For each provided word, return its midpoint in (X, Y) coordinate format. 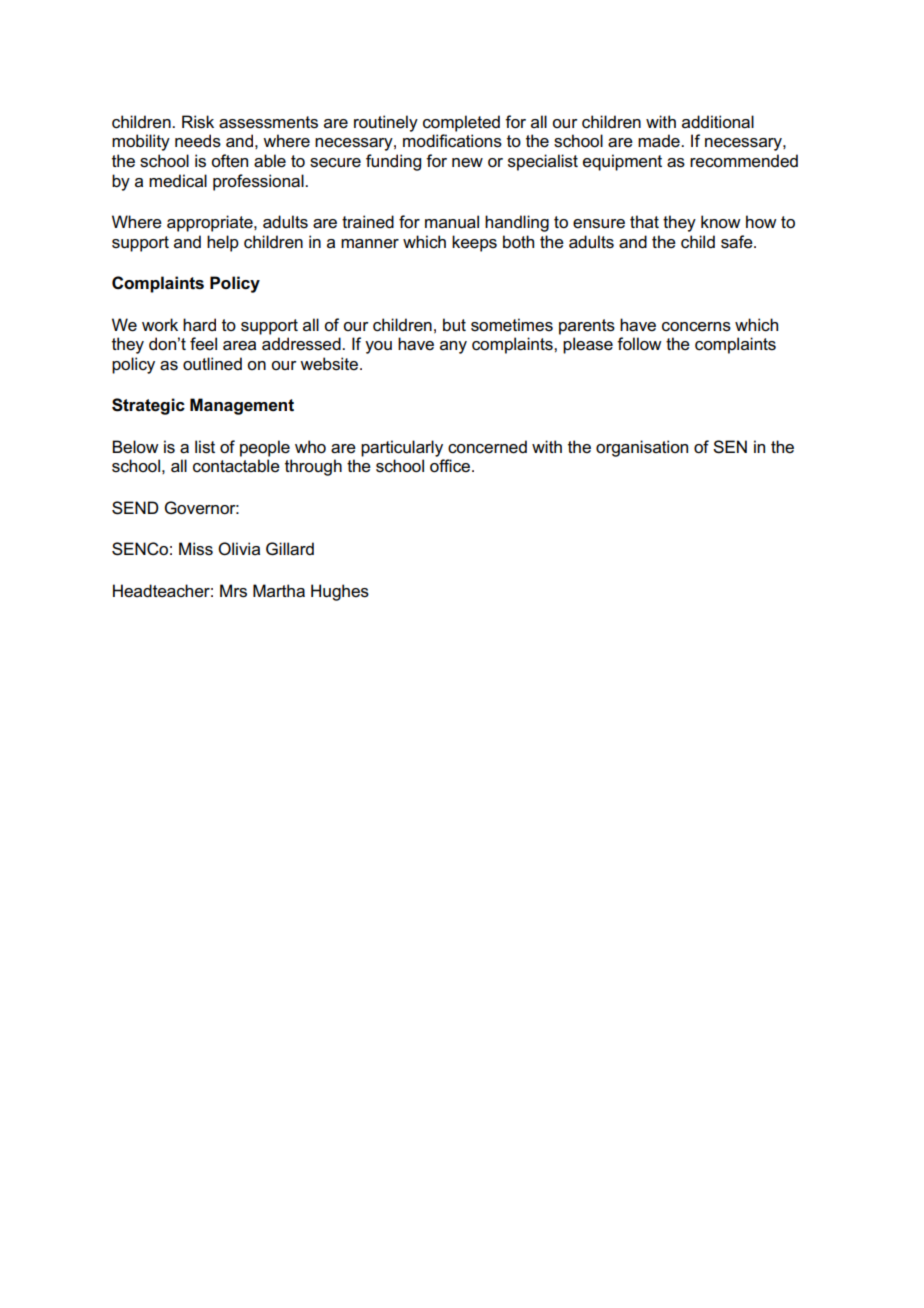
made (660, 141)
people (265, 448)
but (454, 324)
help (223, 243)
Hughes (340, 592)
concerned (487, 447)
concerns (696, 327)
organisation (642, 448)
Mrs (233, 591)
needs (198, 141)
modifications (452, 141)
